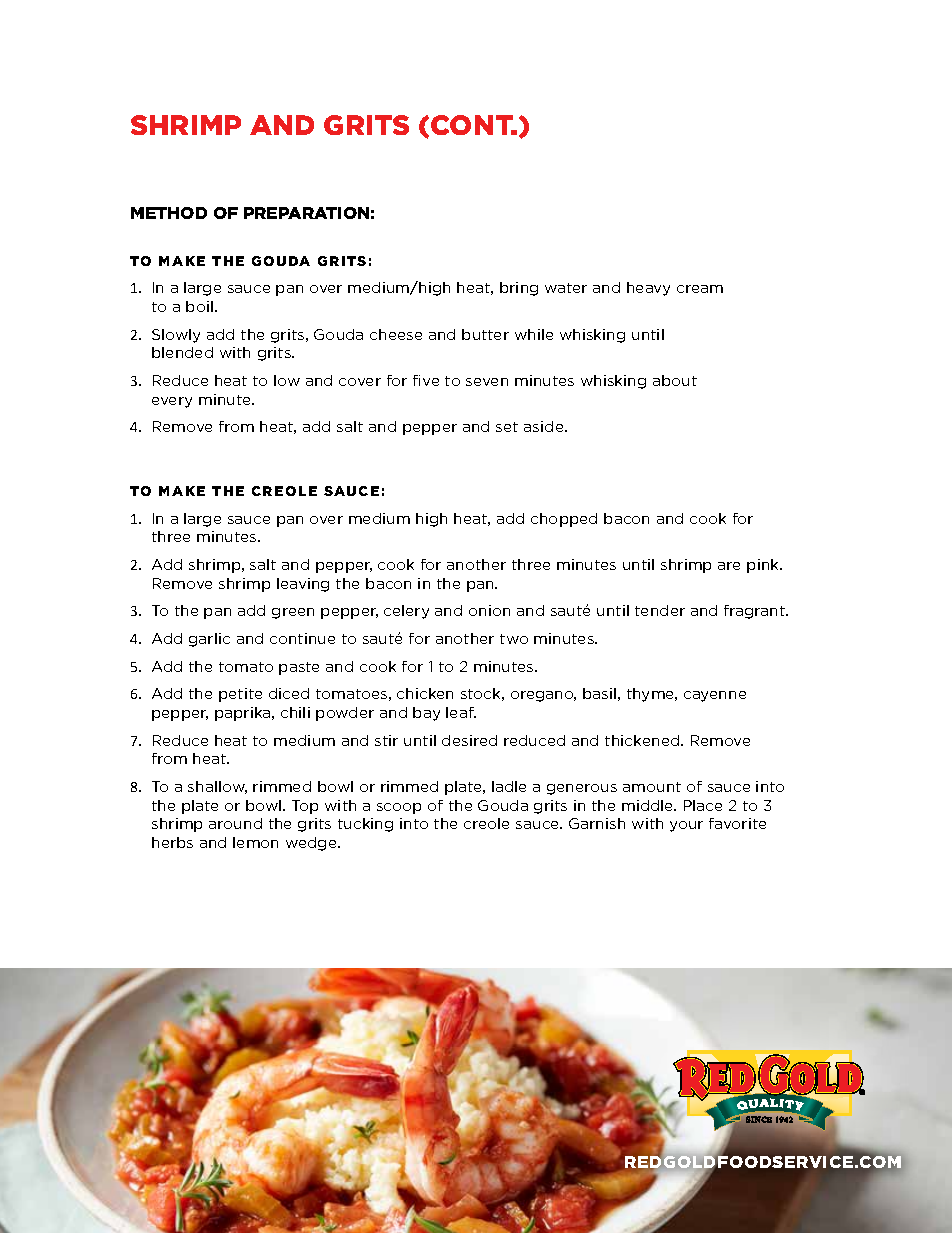 The height and width of the document is (1233, 952). I want to click on around, so click(235, 823).
